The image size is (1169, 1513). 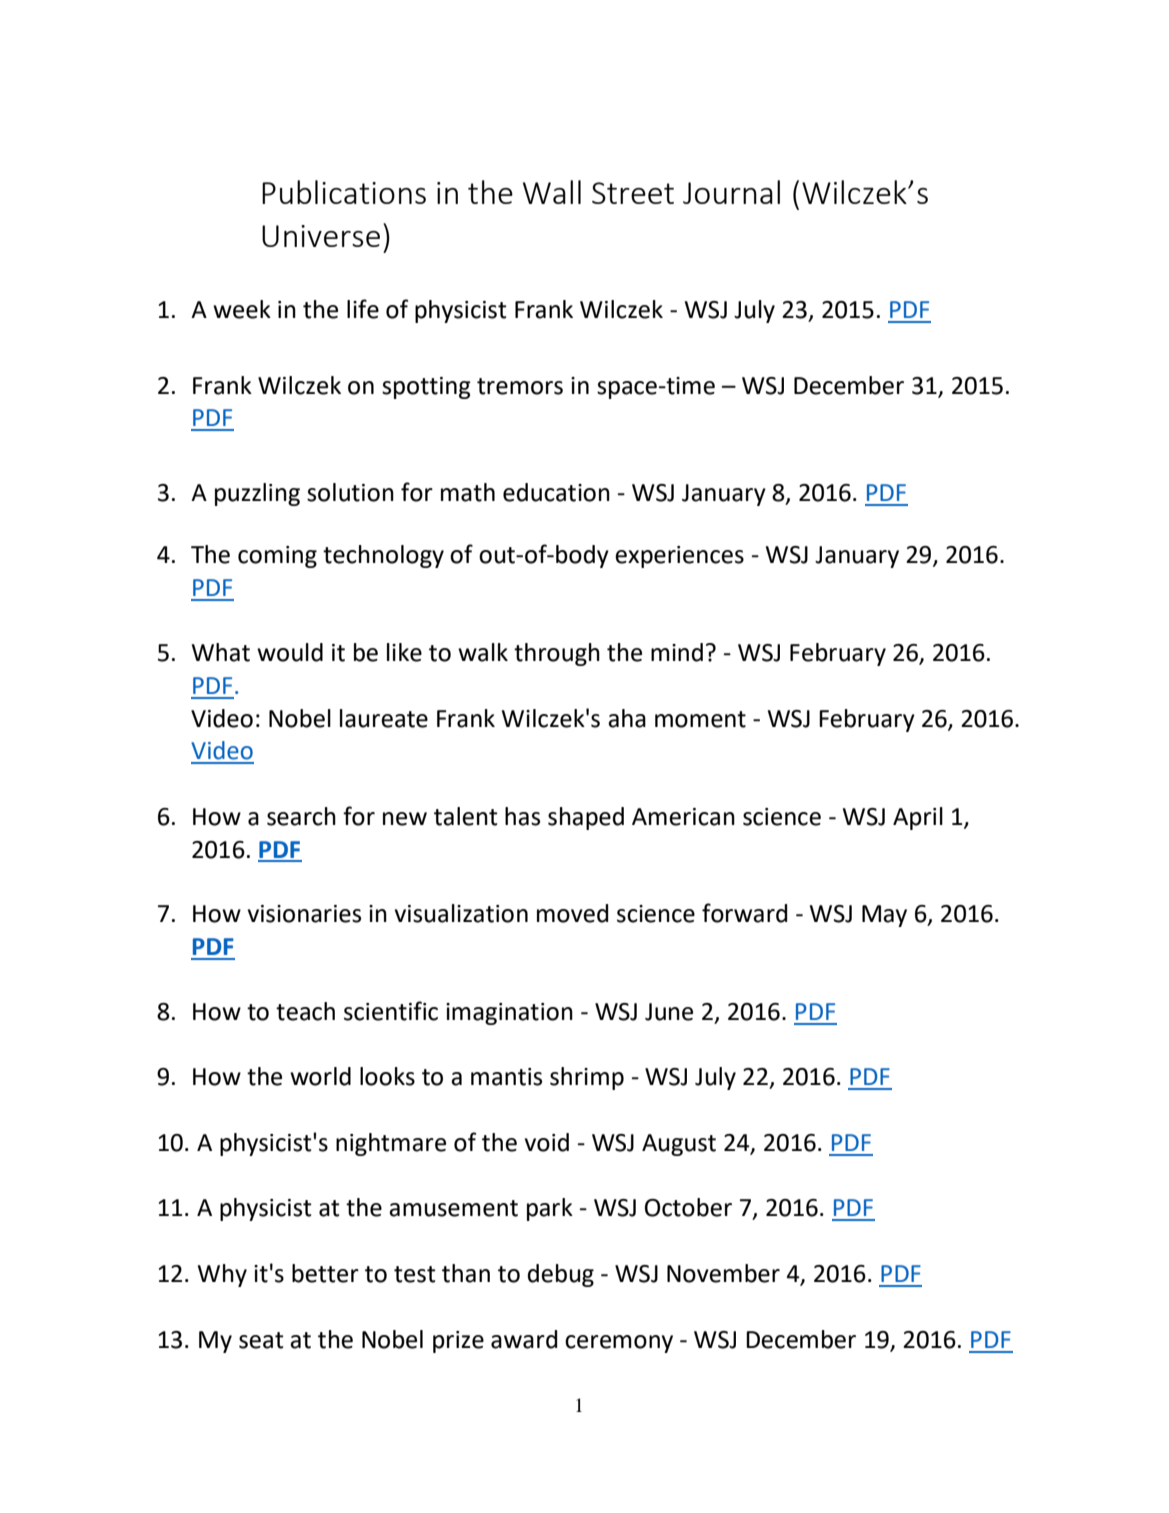 What do you see at coordinates (918, 818) in the screenshot?
I see `April` at bounding box center [918, 818].
